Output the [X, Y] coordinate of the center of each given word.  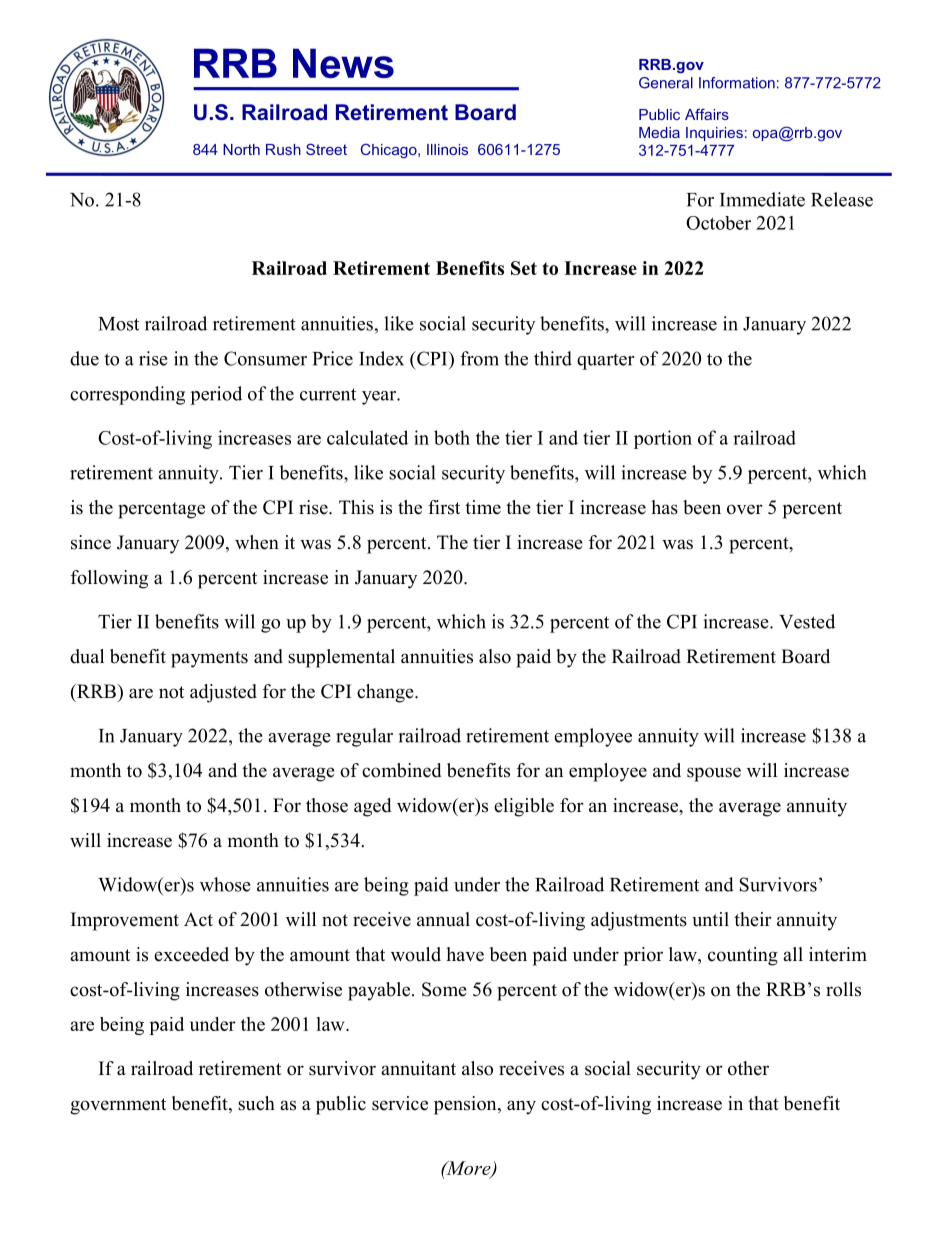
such [256, 1103]
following [109, 579]
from [479, 358]
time [483, 507]
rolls [843, 989]
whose [225, 884]
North [241, 149]
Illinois [447, 149]
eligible [524, 807]
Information [737, 83]
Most [118, 324]
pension [466, 1105]
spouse [714, 774]
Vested [807, 621]
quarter [605, 362]
